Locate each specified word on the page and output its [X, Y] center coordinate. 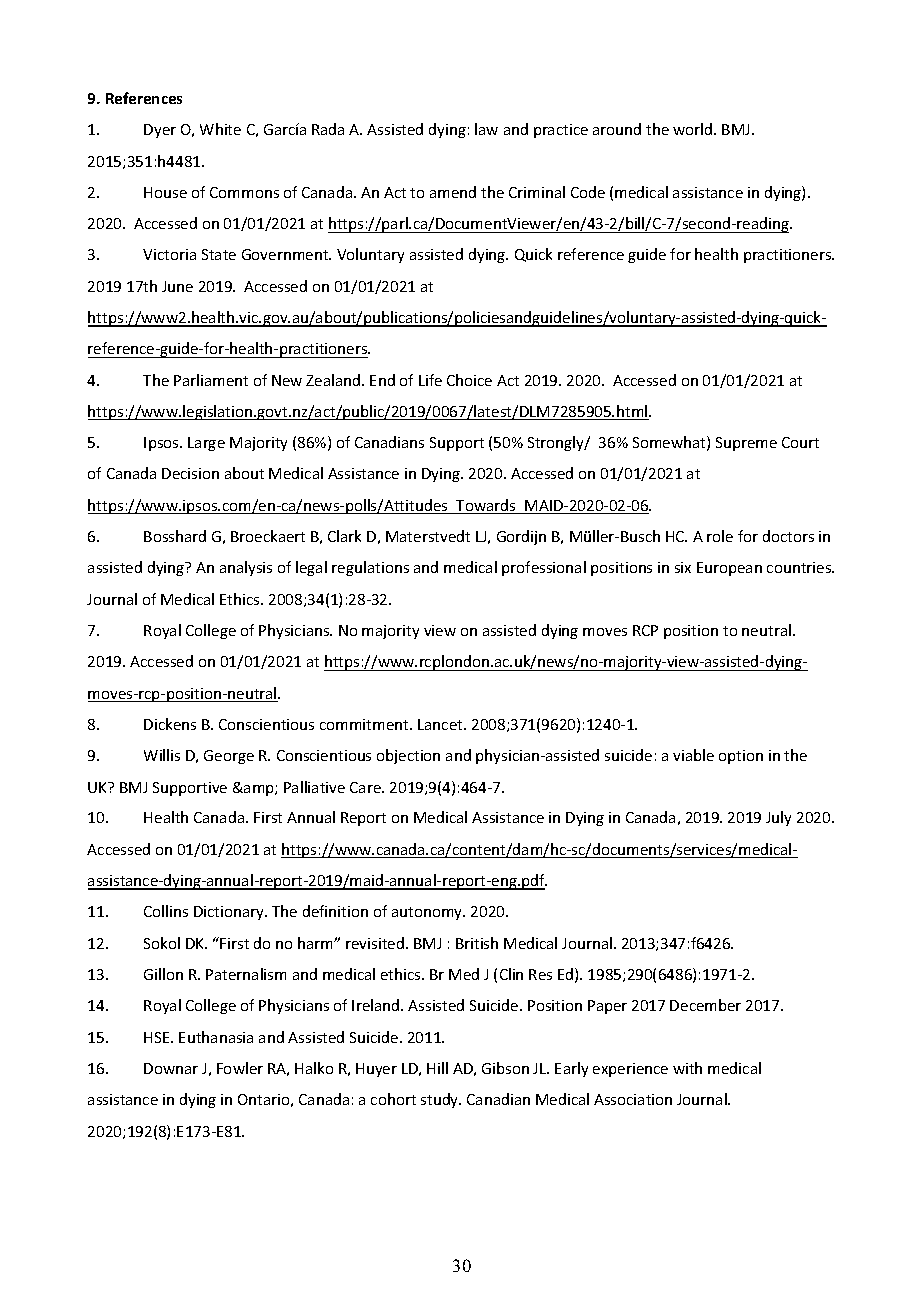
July [778, 818]
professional [544, 568]
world [694, 129]
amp [259, 790]
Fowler [240, 1068]
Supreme [746, 444]
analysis [246, 568]
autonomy [428, 913]
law [486, 129]
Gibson [505, 1068]
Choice [469, 380]
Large [206, 444]
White [220, 129]
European [729, 569]
